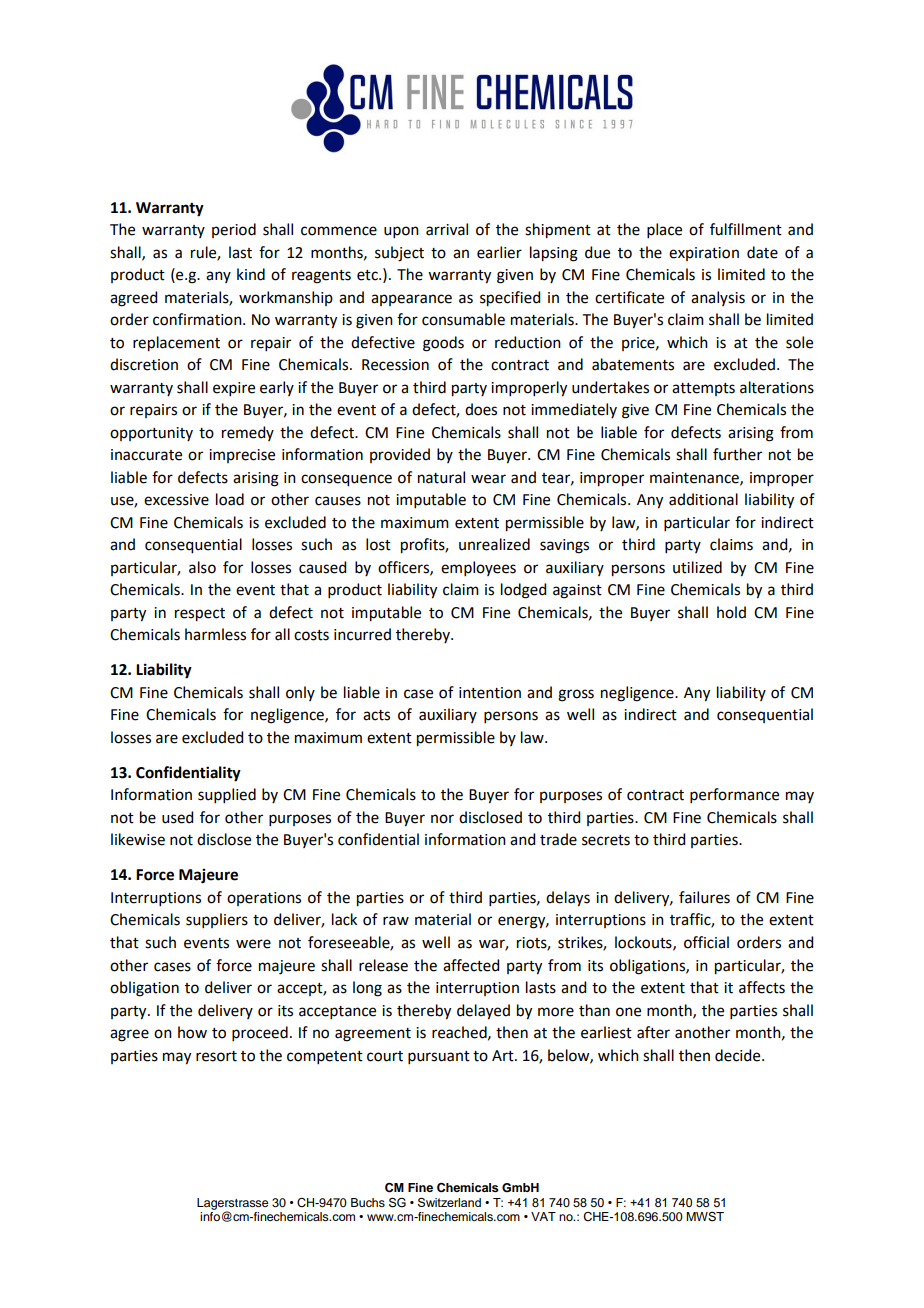  What do you see at coordinates (300, 693) in the image?
I see `only` at bounding box center [300, 693].
